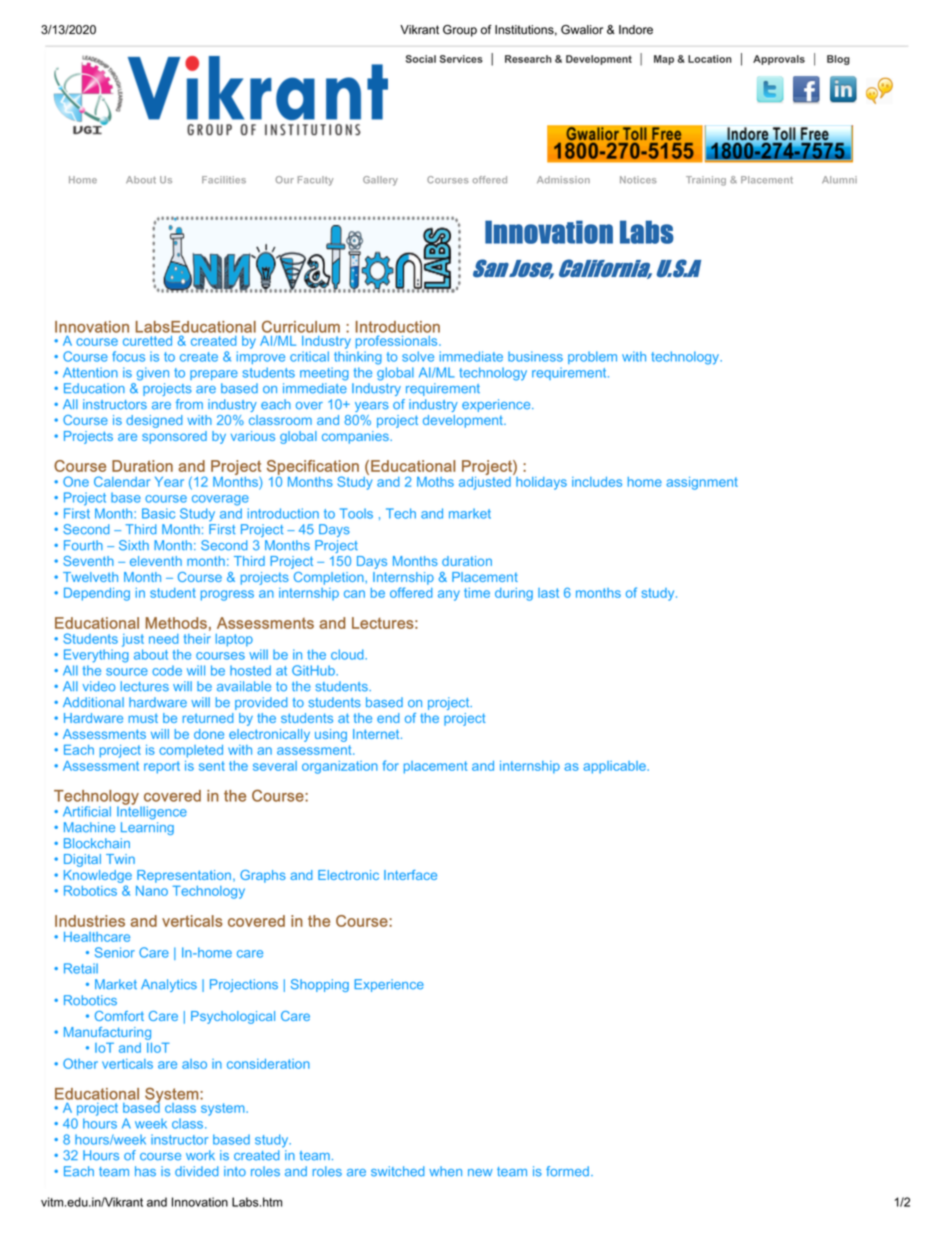 The height and width of the document is (1233, 952). I want to click on need, so click(164, 639).
